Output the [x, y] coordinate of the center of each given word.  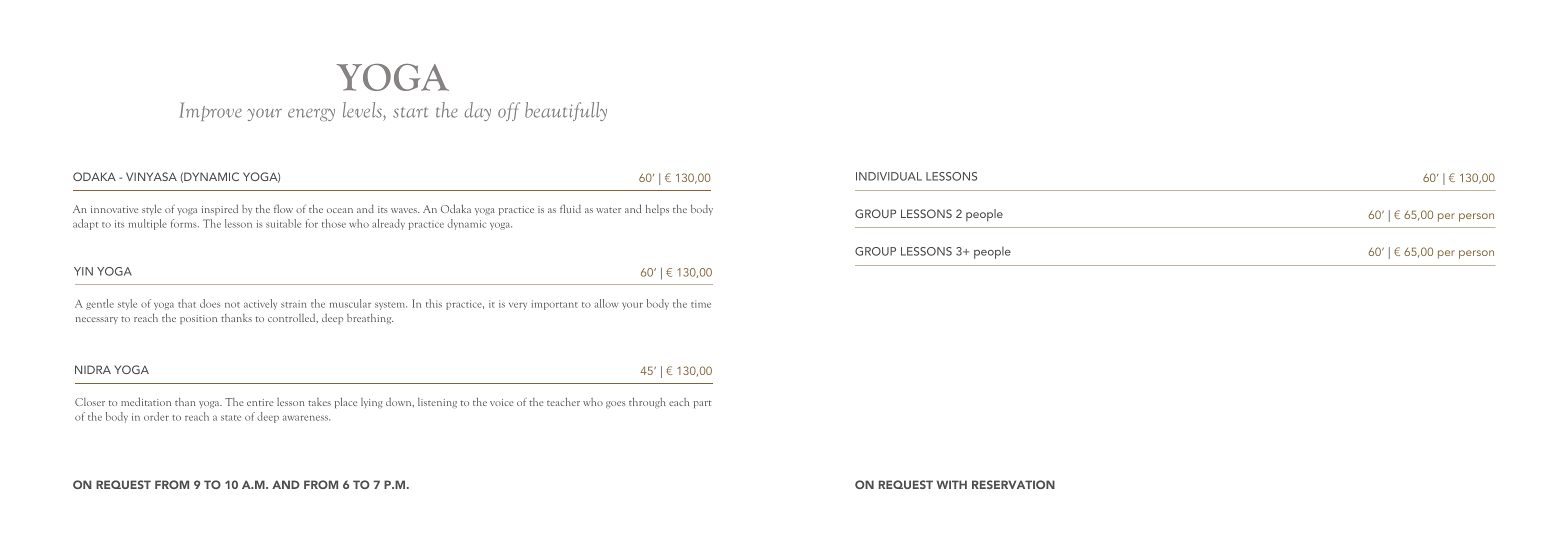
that [187, 303]
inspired [220, 209]
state [231, 418]
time [701, 304]
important [554, 305]
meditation [146, 401]
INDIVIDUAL [889, 176]
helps [657, 210]
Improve [210, 111]
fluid [570, 208]
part [702, 404]
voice [502, 402]
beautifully [566, 111]
